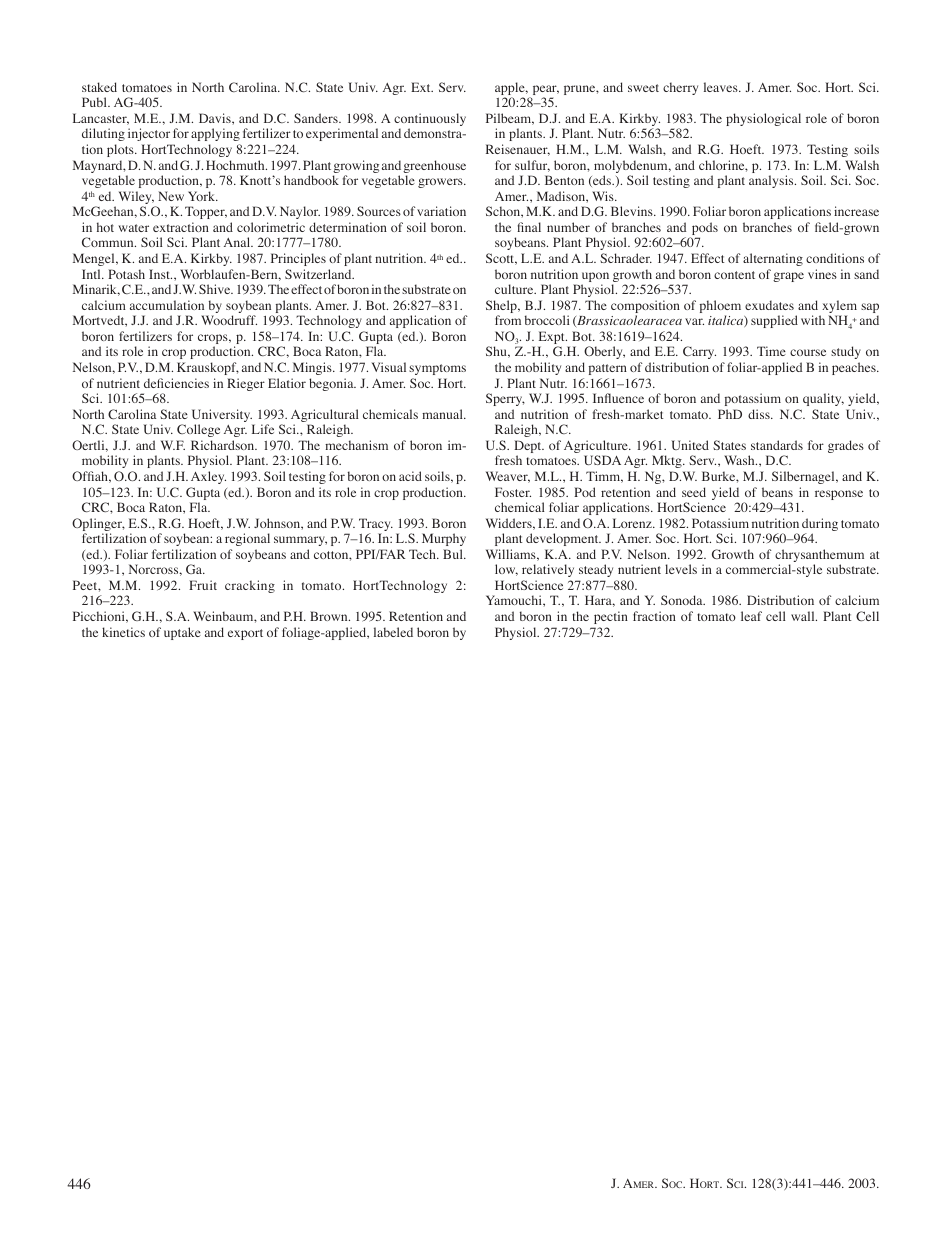  Describe the element at coordinates (393, 632) in the page. I see `labeled` at that location.
